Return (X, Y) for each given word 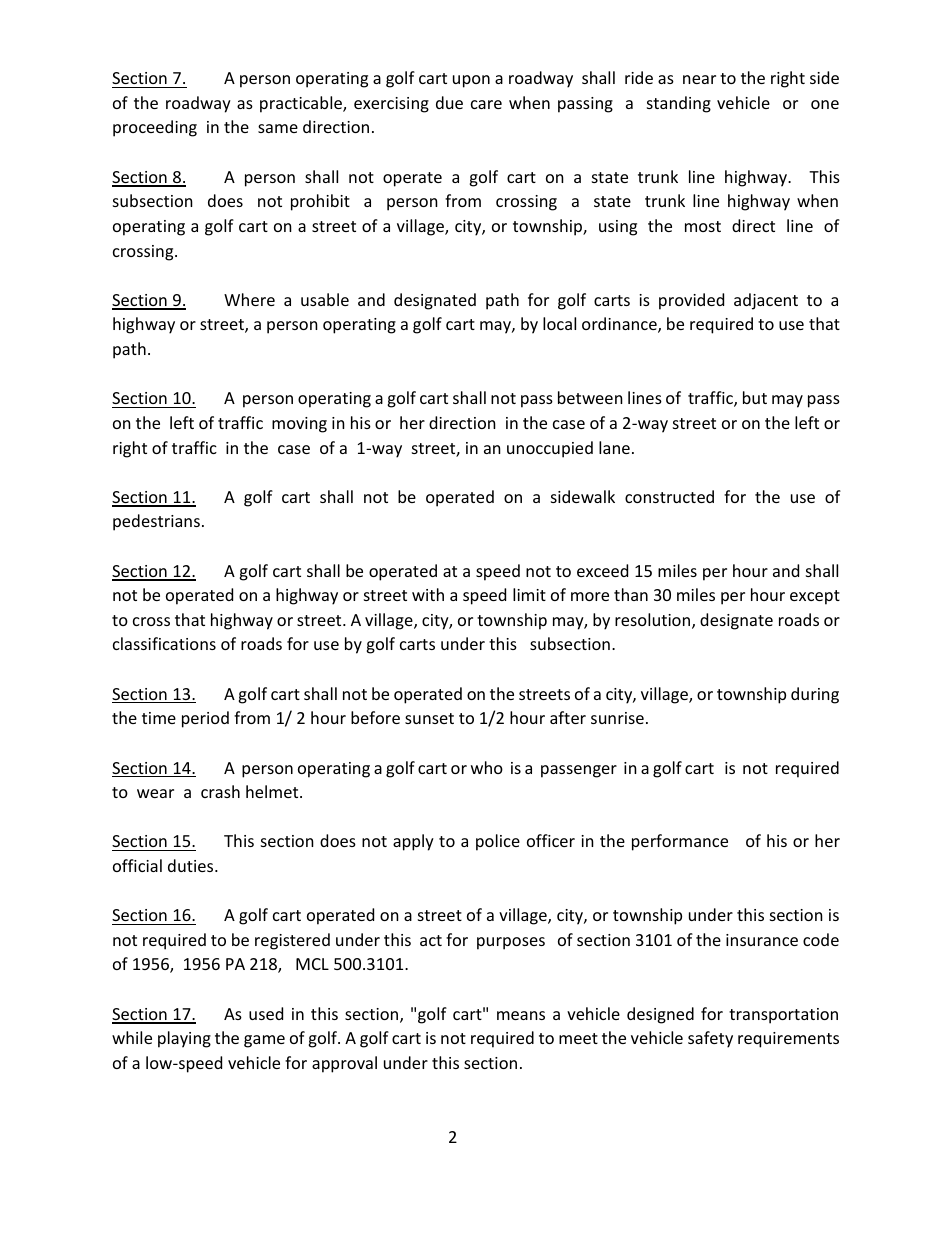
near (699, 79)
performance (680, 842)
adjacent (766, 301)
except (815, 597)
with (428, 594)
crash (220, 791)
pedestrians (156, 522)
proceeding (155, 128)
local (559, 323)
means (521, 1015)
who (487, 767)
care (486, 104)
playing (184, 1039)
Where (249, 299)
